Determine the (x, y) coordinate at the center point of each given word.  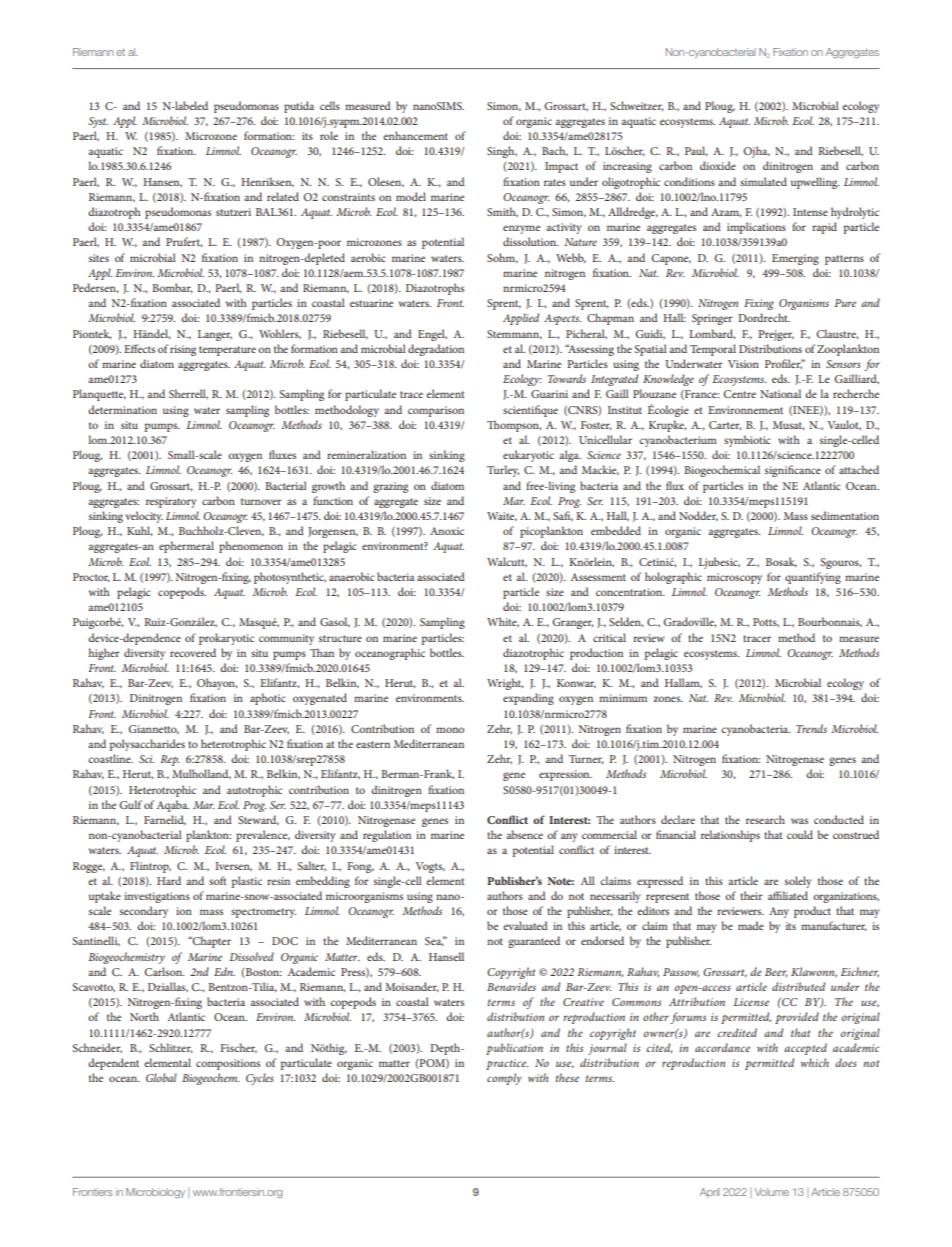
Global (161, 1077)
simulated (763, 181)
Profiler (784, 364)
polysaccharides (147, 745)
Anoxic (447, 531)
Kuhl (140, 531)
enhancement (415, 135)
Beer (776, 972)
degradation (436, 350)
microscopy (734, 578)
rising (183, 350)
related (283, 196)
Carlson (164, 971)
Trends (811, 728)
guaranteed (534, 942)
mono (450, 730)
